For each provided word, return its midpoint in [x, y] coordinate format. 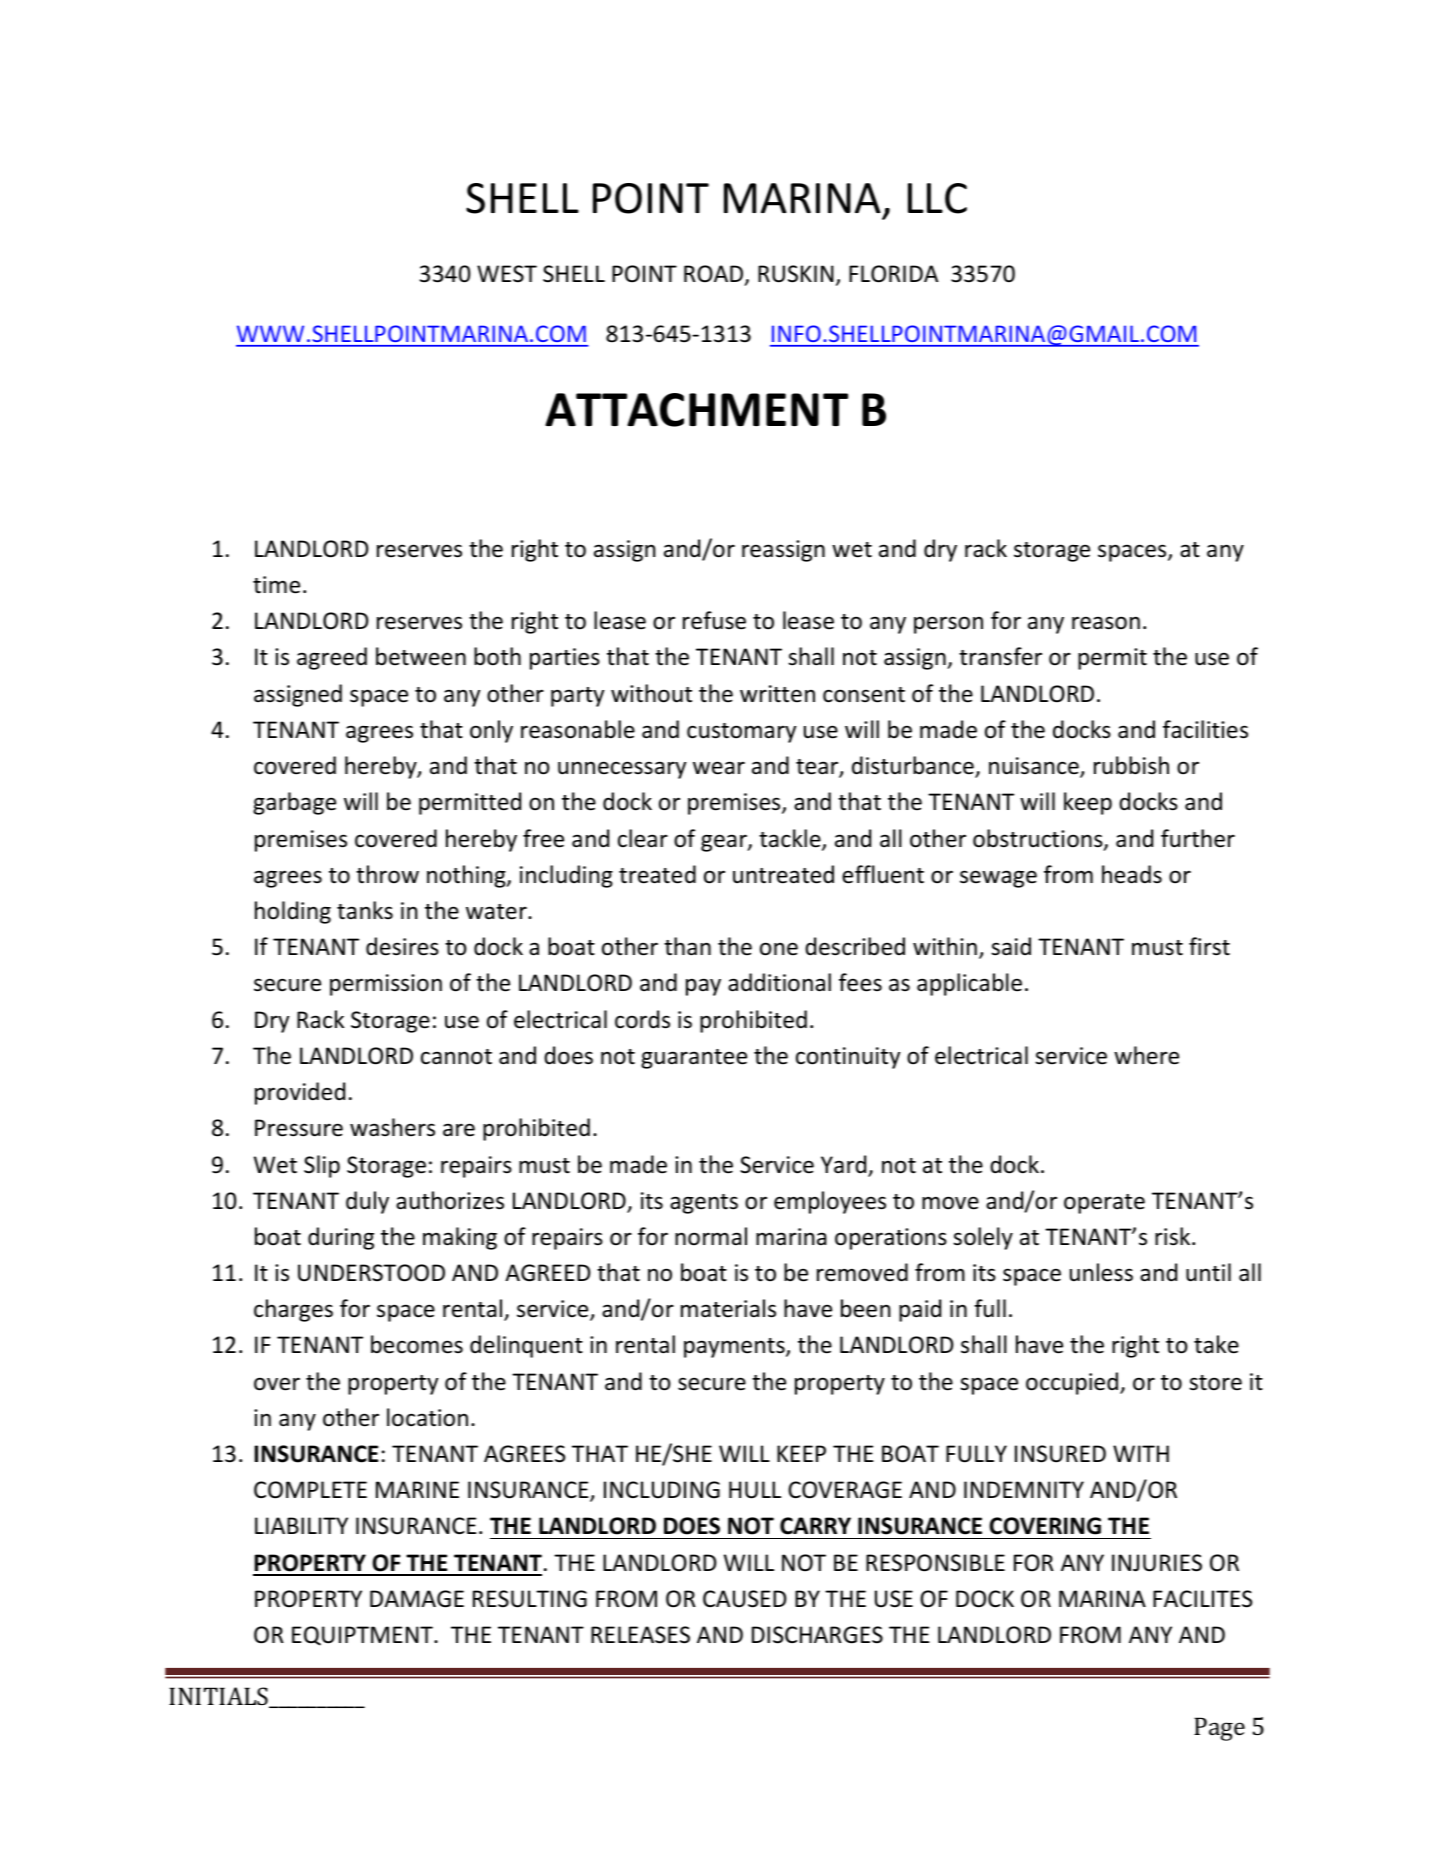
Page [1219, 1729]
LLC [937, 198]
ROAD [715, 275]
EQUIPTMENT [363, 1636]
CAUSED [745, 1599]
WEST [507, 274]
